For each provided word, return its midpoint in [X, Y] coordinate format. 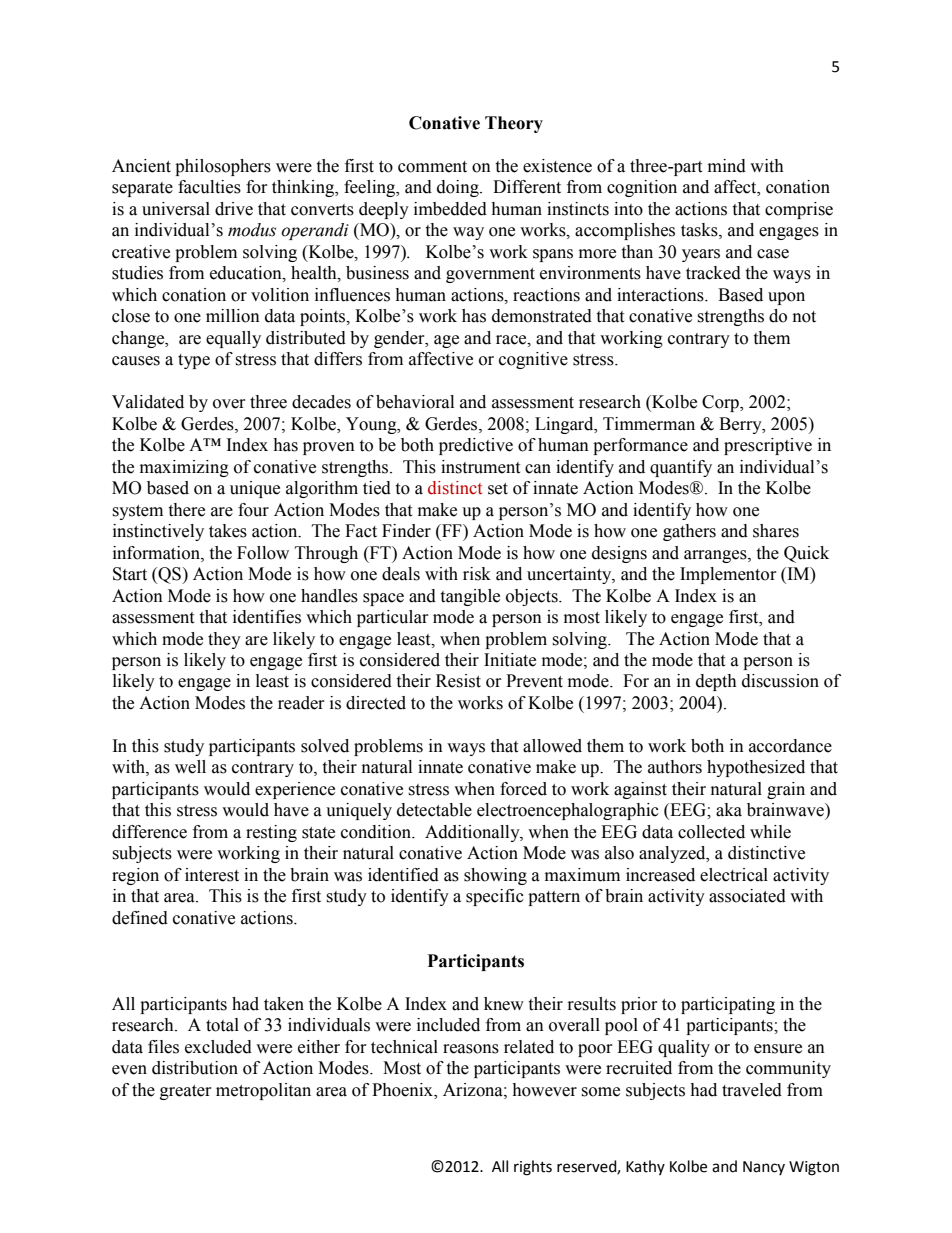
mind [727, 166]
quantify [681, 468]
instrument [480, 467]
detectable [434, 810]
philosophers [223, 167]
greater [185, 1092]
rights [533, 1168]
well [190, 767]
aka [729, 810]
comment [432, 167]
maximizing [184, 468]
